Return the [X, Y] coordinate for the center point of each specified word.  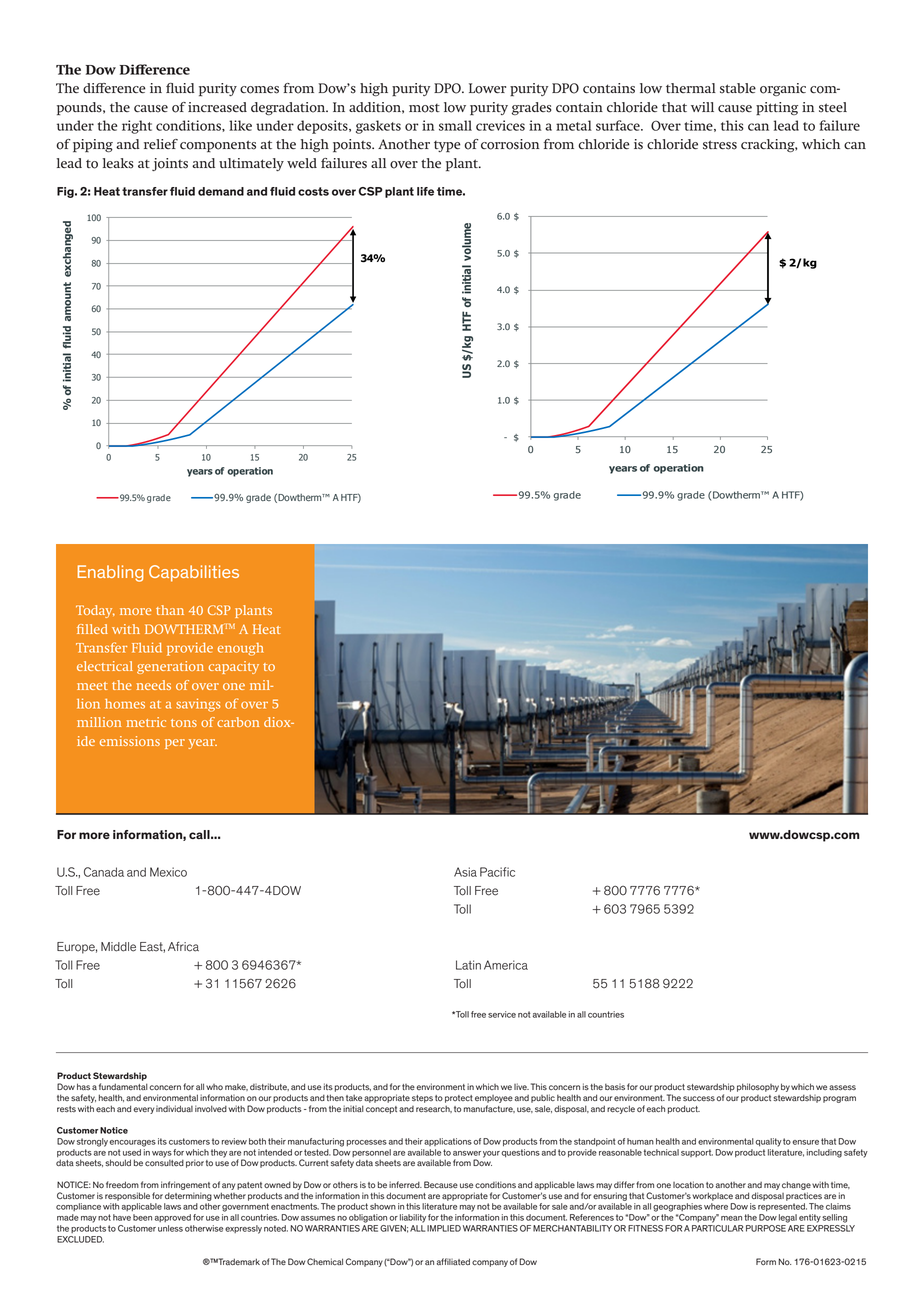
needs [154, 685]
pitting [777, 109]
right [137, 127]
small [455, 125]
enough [241, 649]
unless [170, 1228]
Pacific [497, 872]
